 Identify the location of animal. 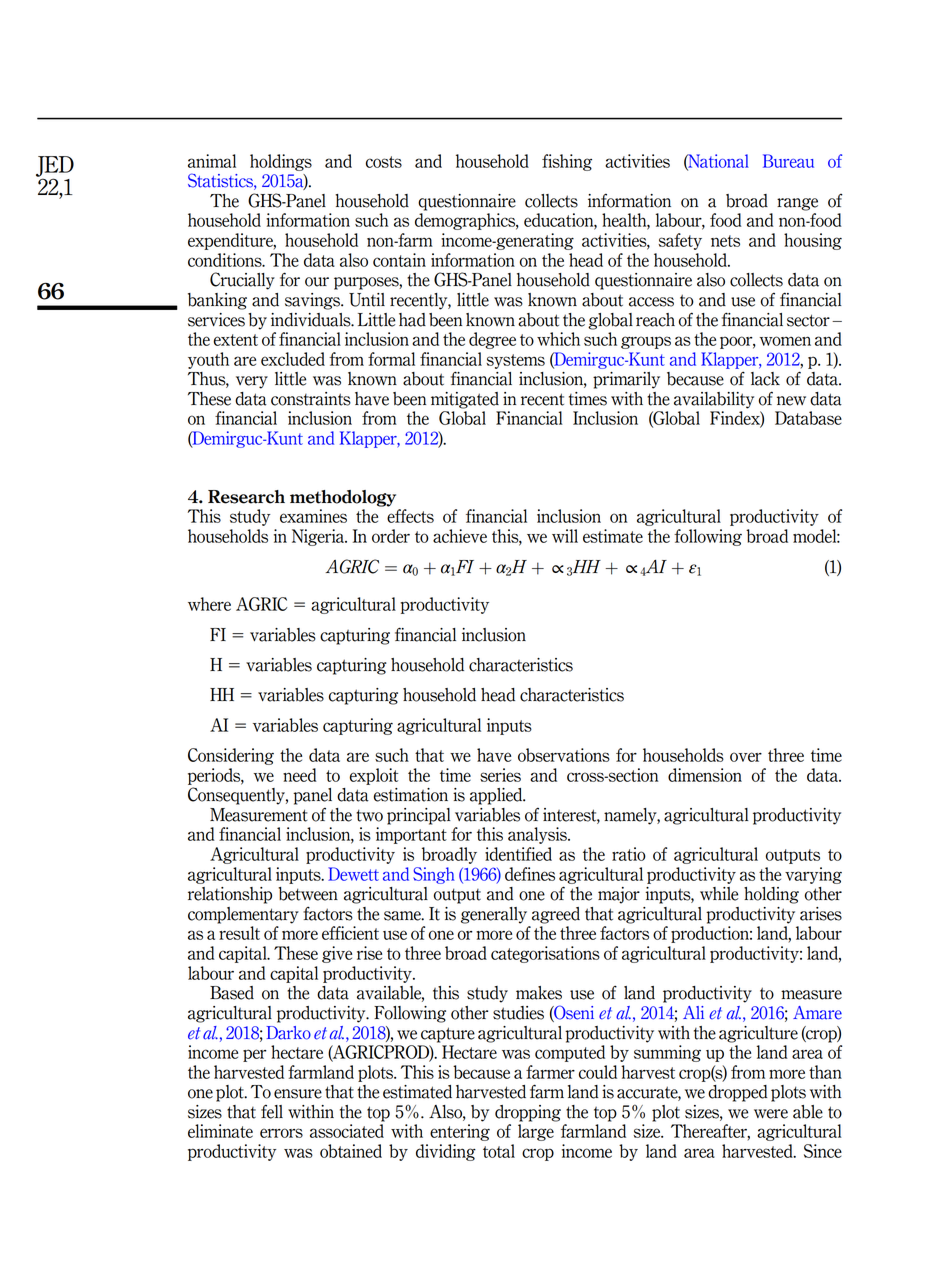
(212, 161).
